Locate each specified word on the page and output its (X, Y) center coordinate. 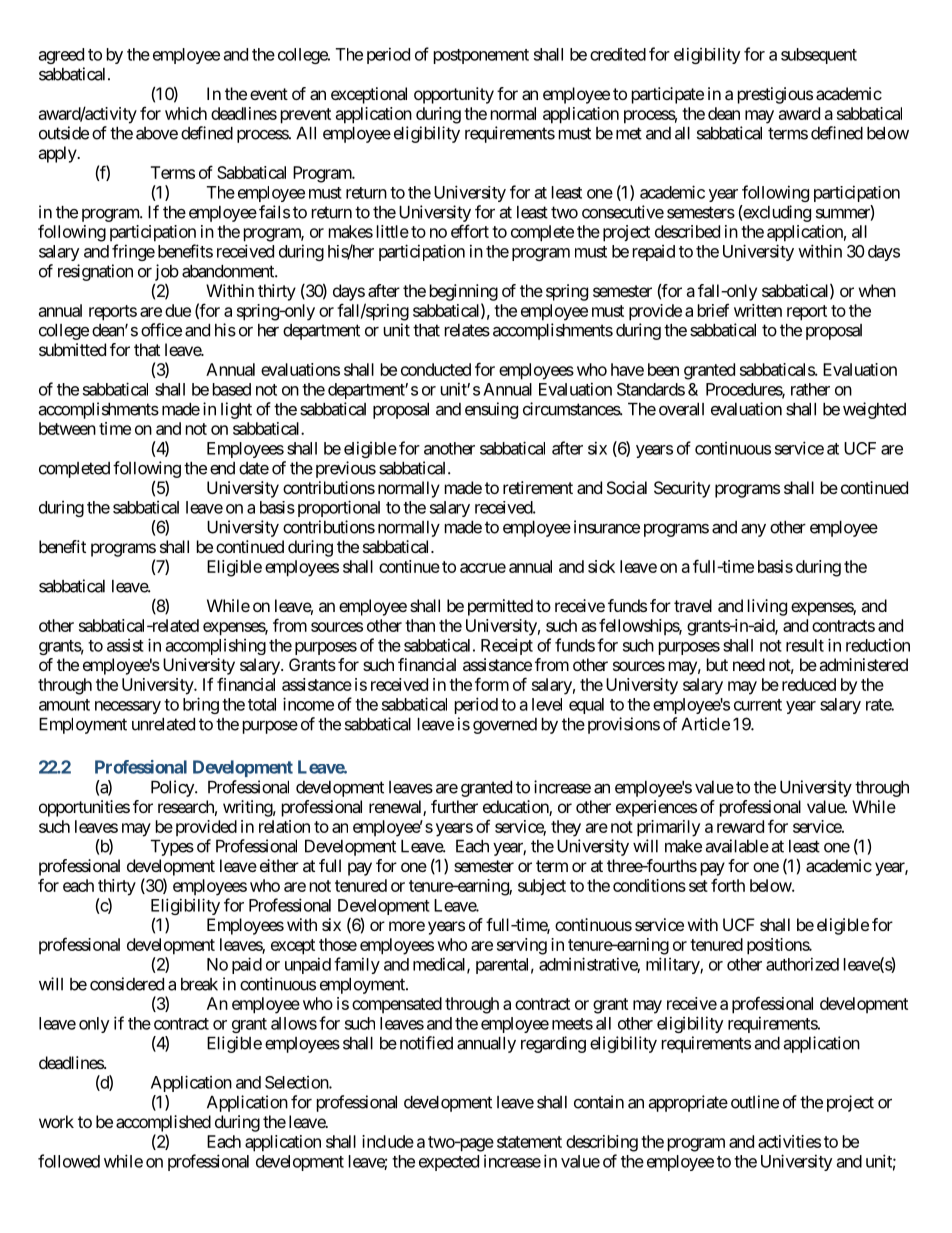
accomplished (163, 1123)
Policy (173, 788)
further (454, 806)
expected (449, 1163)
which (186, 113)
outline (755, 1102)
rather (810, 389)
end (222, 468)
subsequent (819, 56)
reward (740, 826)
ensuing (491, 410)
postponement (481, 56)
